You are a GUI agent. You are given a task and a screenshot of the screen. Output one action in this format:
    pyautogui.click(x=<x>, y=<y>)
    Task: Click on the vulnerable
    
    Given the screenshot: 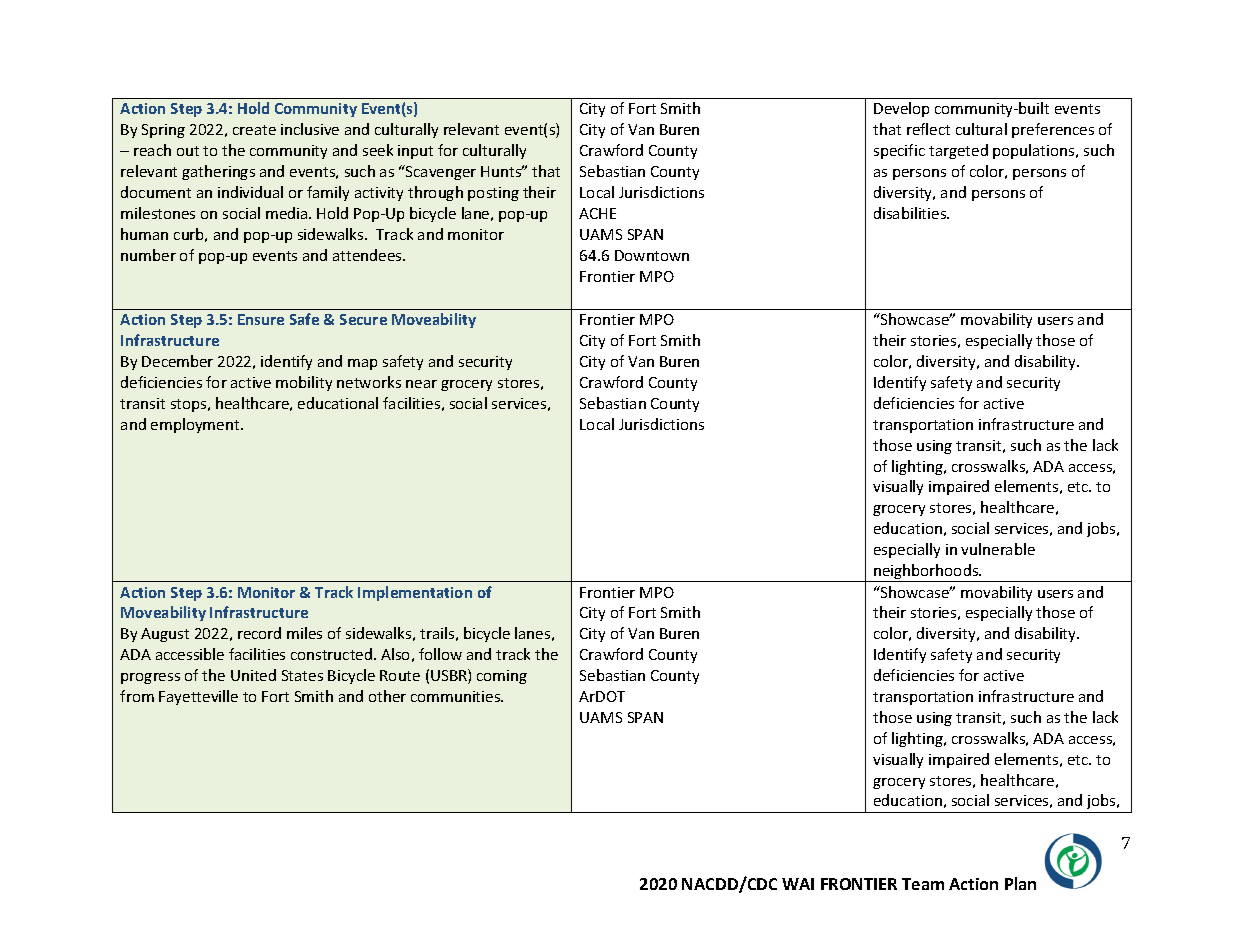 What is the action you would take?
    pyautogui.click(x=998, y=549)
